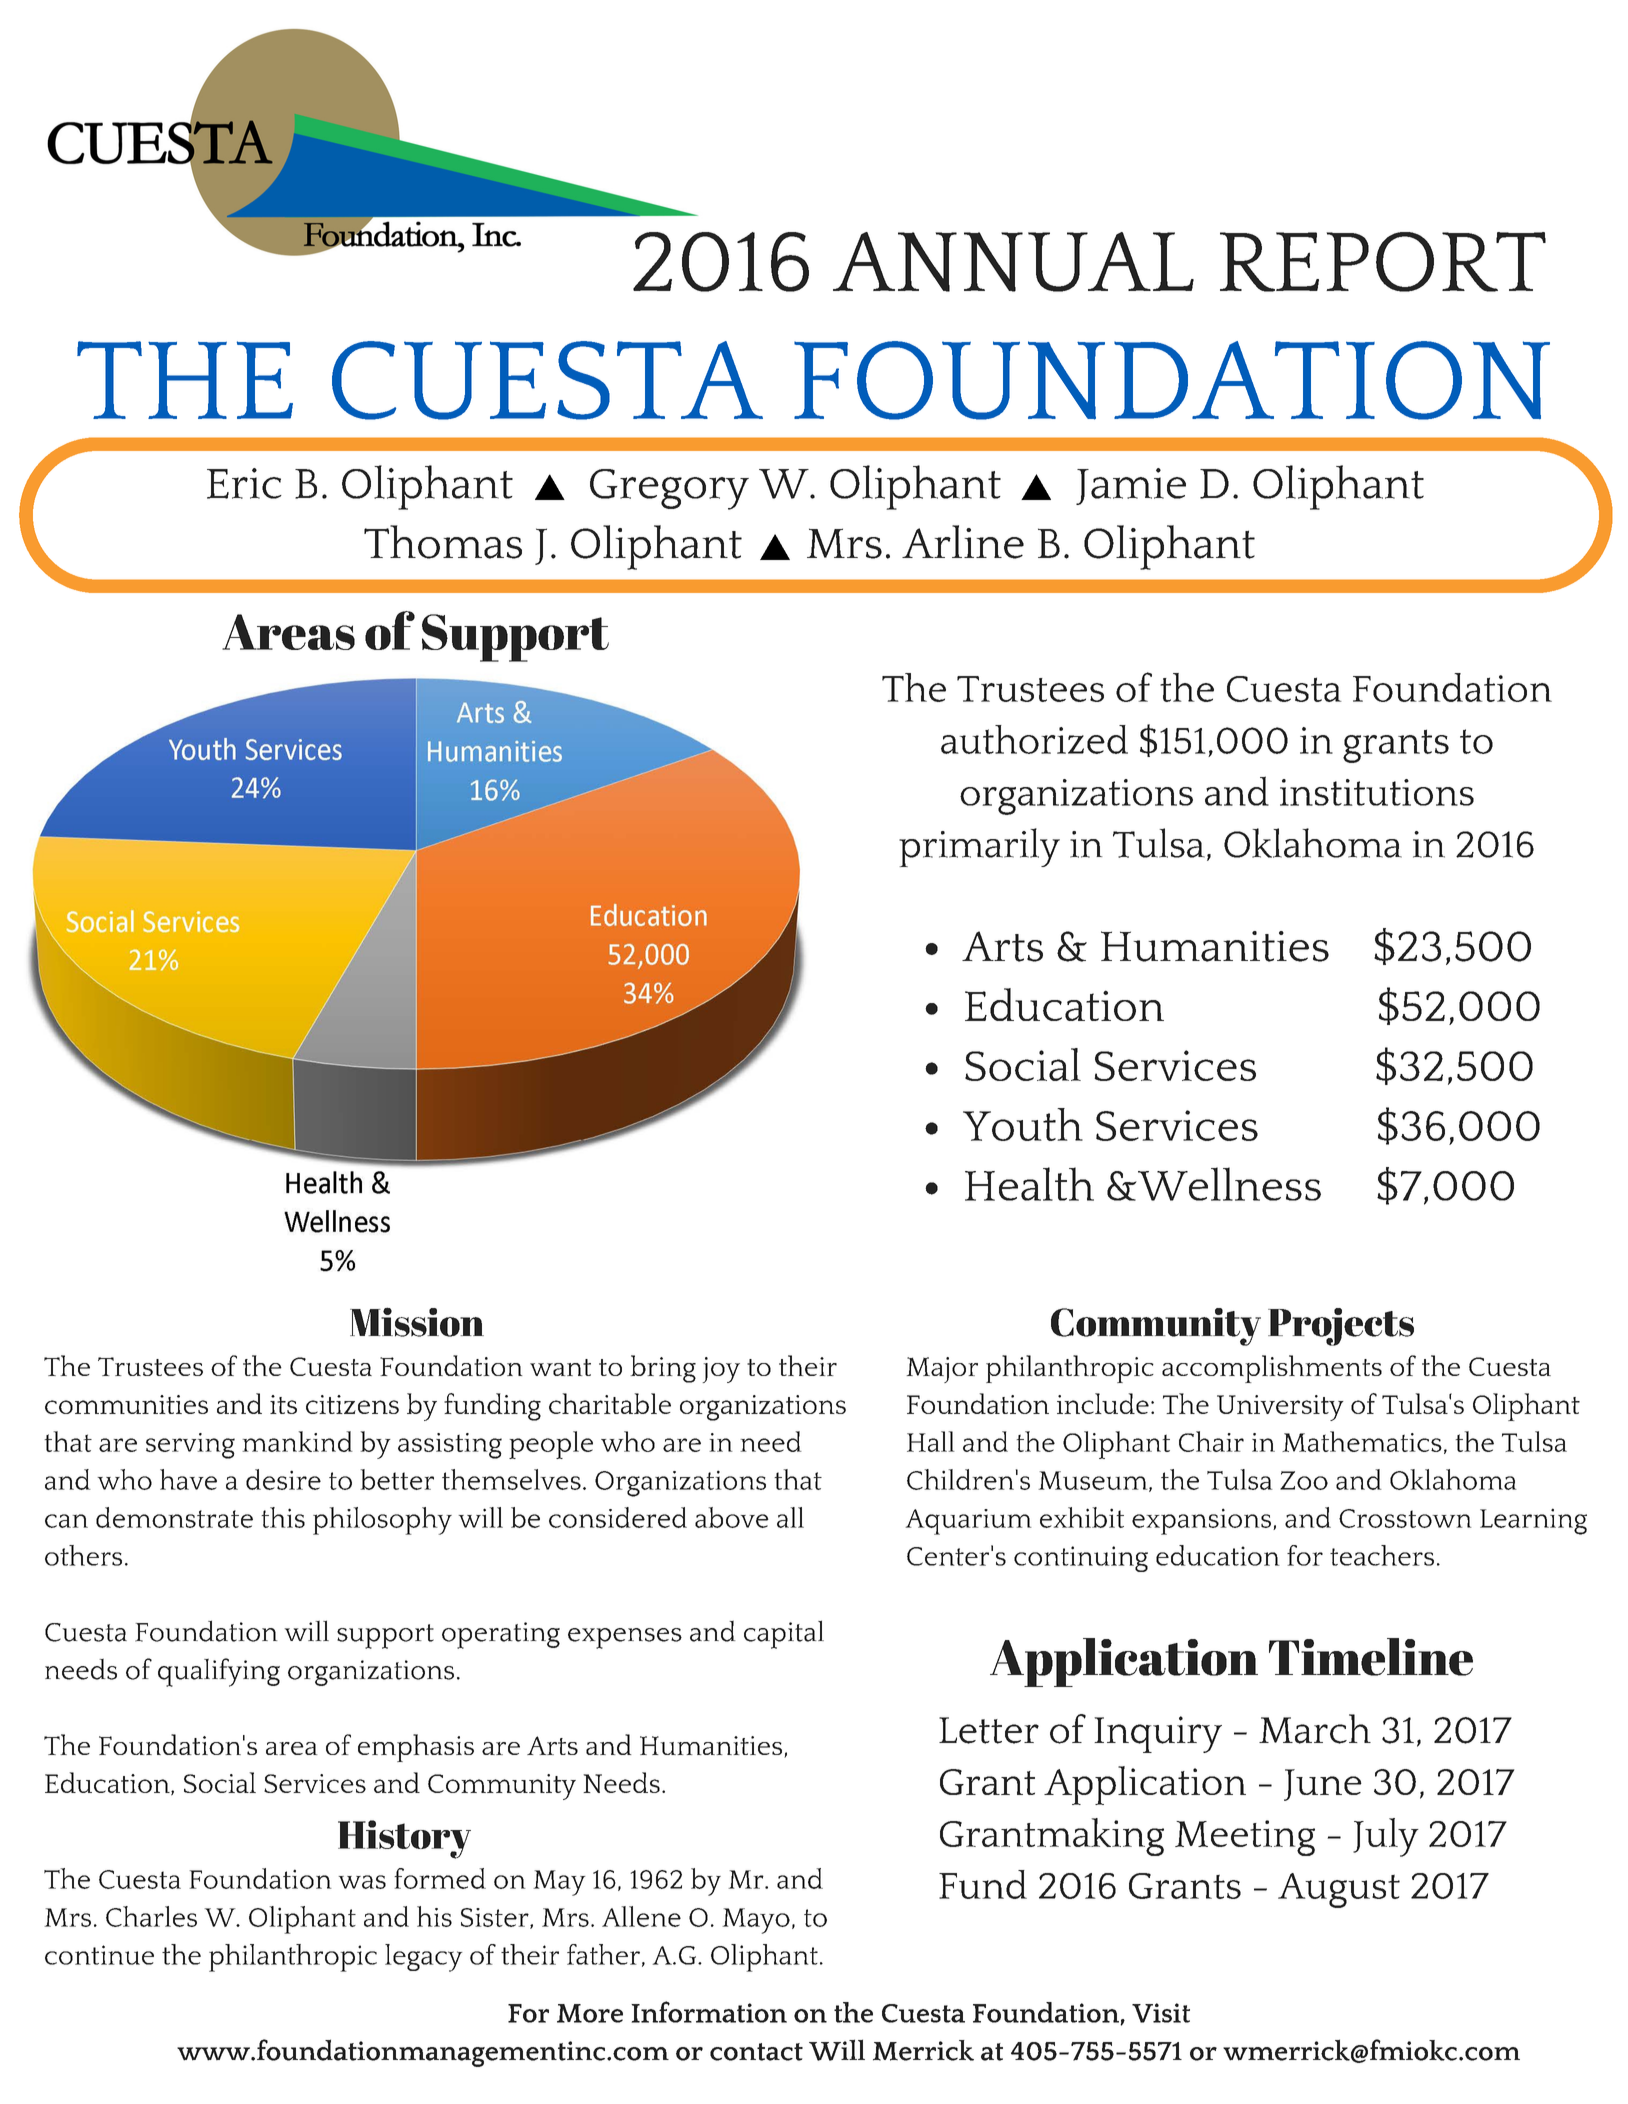 This page has width=1628, height=2104. What do you see at coordinates (1013, 262) in the page?
I see `ANNUAL` at bounding box center [1013, 262].
